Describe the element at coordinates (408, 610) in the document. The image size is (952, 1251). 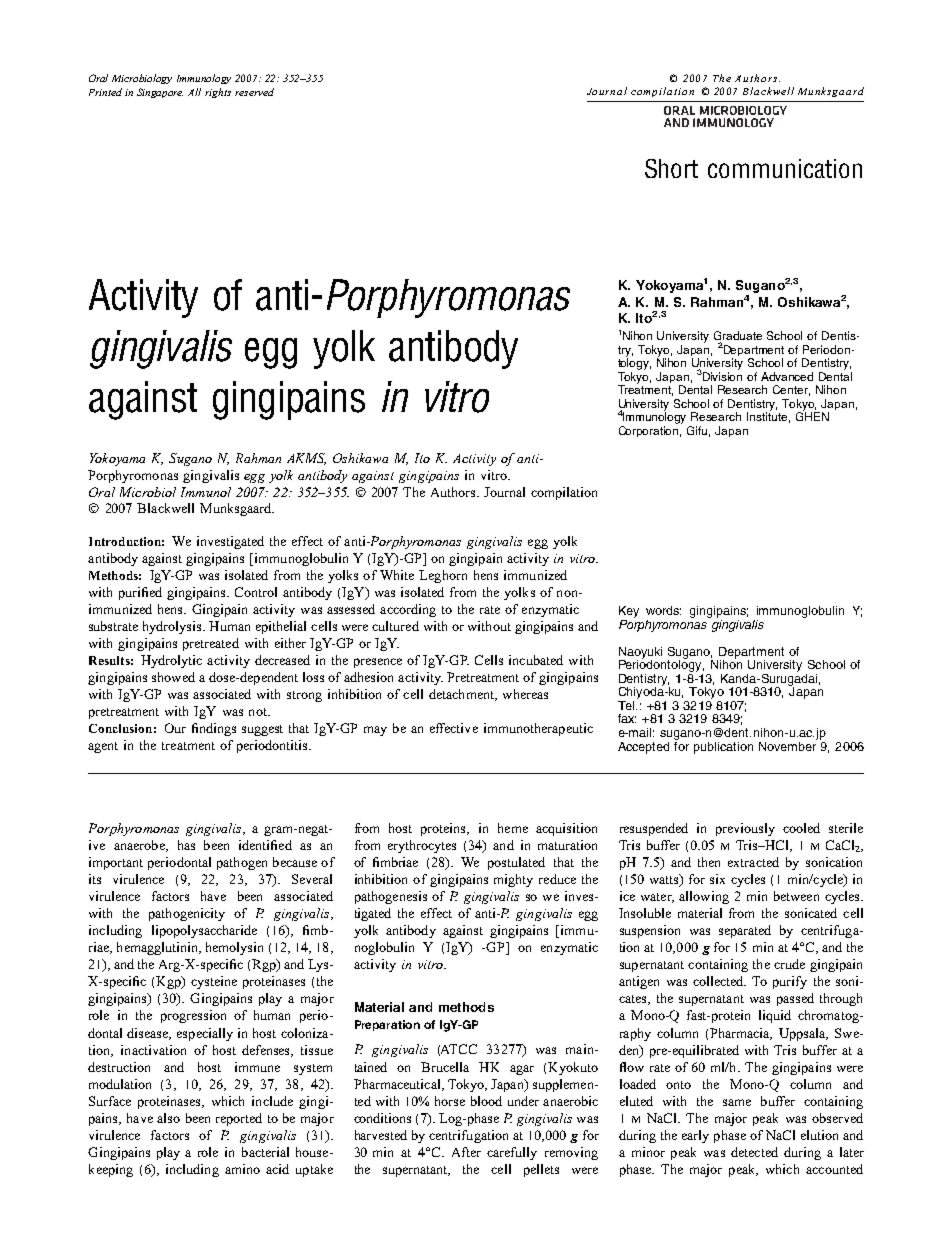
I see `according` at that location.
